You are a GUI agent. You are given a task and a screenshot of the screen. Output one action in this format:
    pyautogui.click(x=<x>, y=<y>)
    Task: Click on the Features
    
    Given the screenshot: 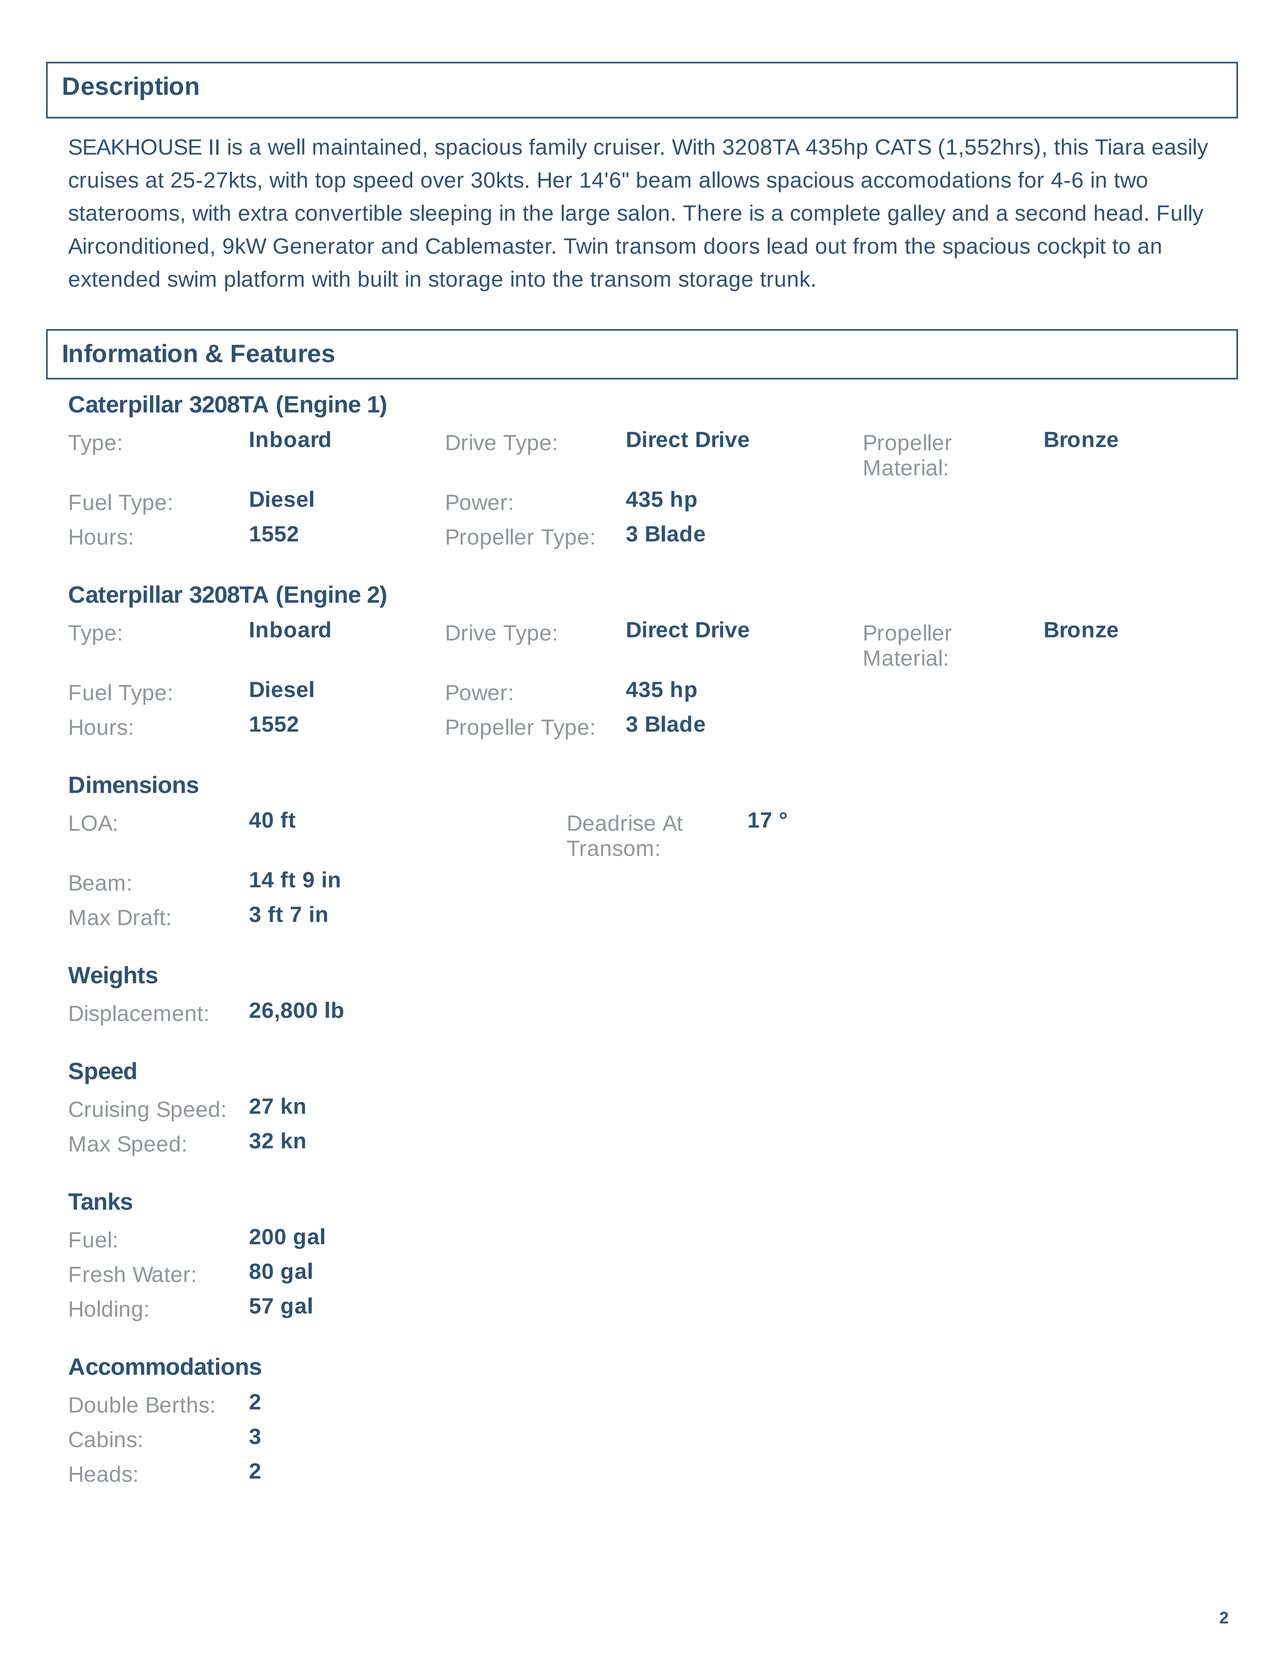 What is the action you would take?
    pyautogui.click(x=283, y=354)
